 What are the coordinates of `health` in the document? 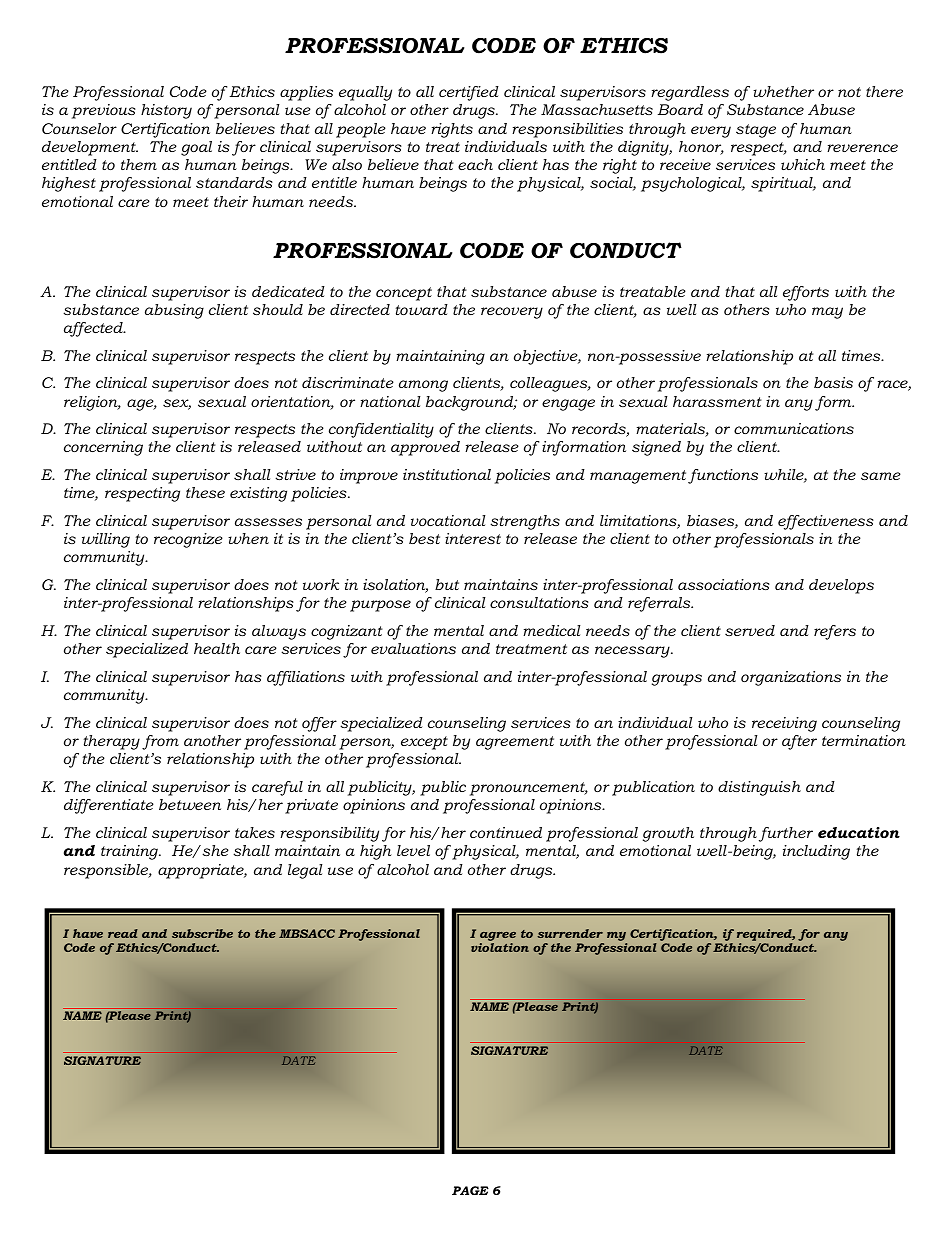 It's located at (217, 648).
